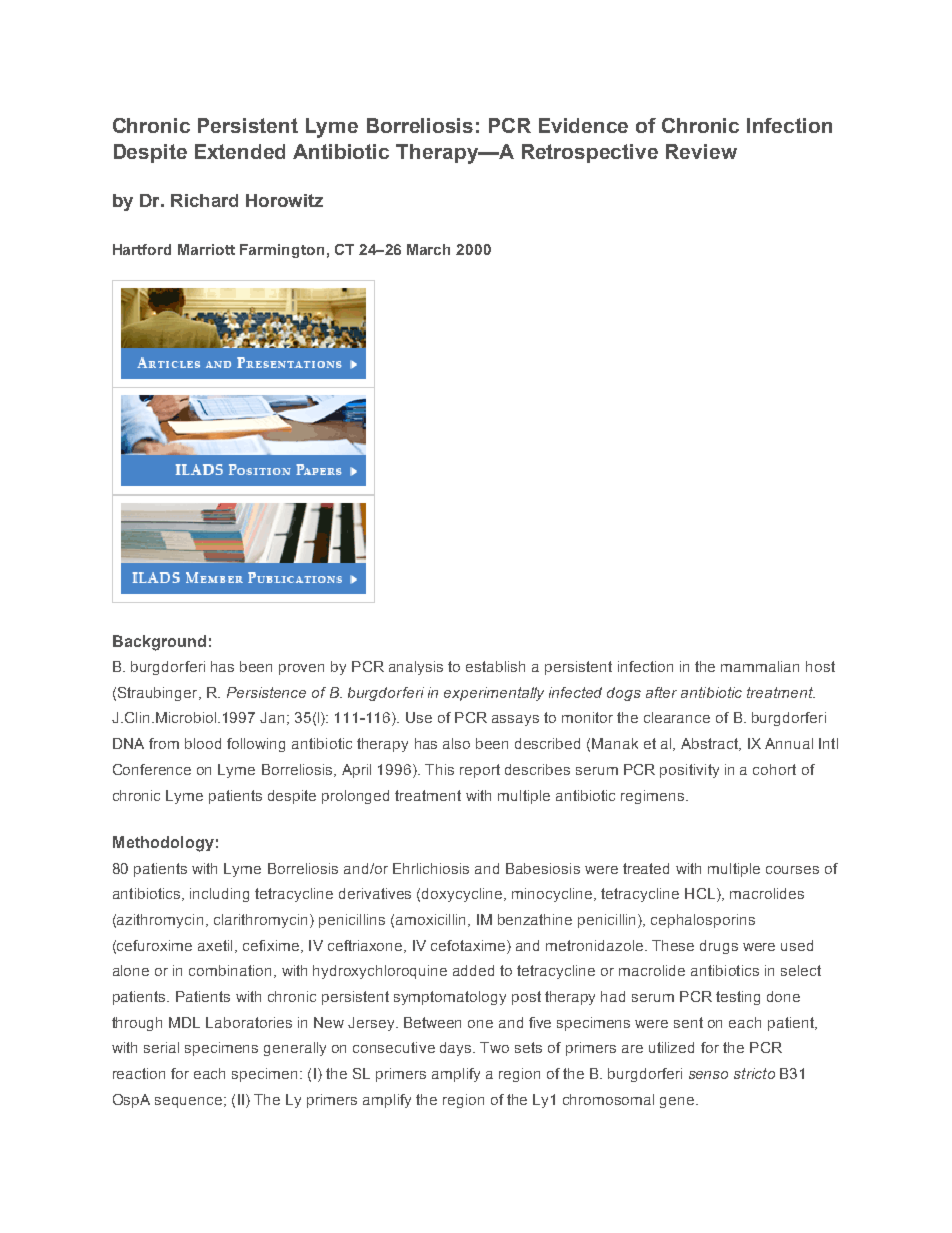  I want to click on Marriott, so click(206, 249).
